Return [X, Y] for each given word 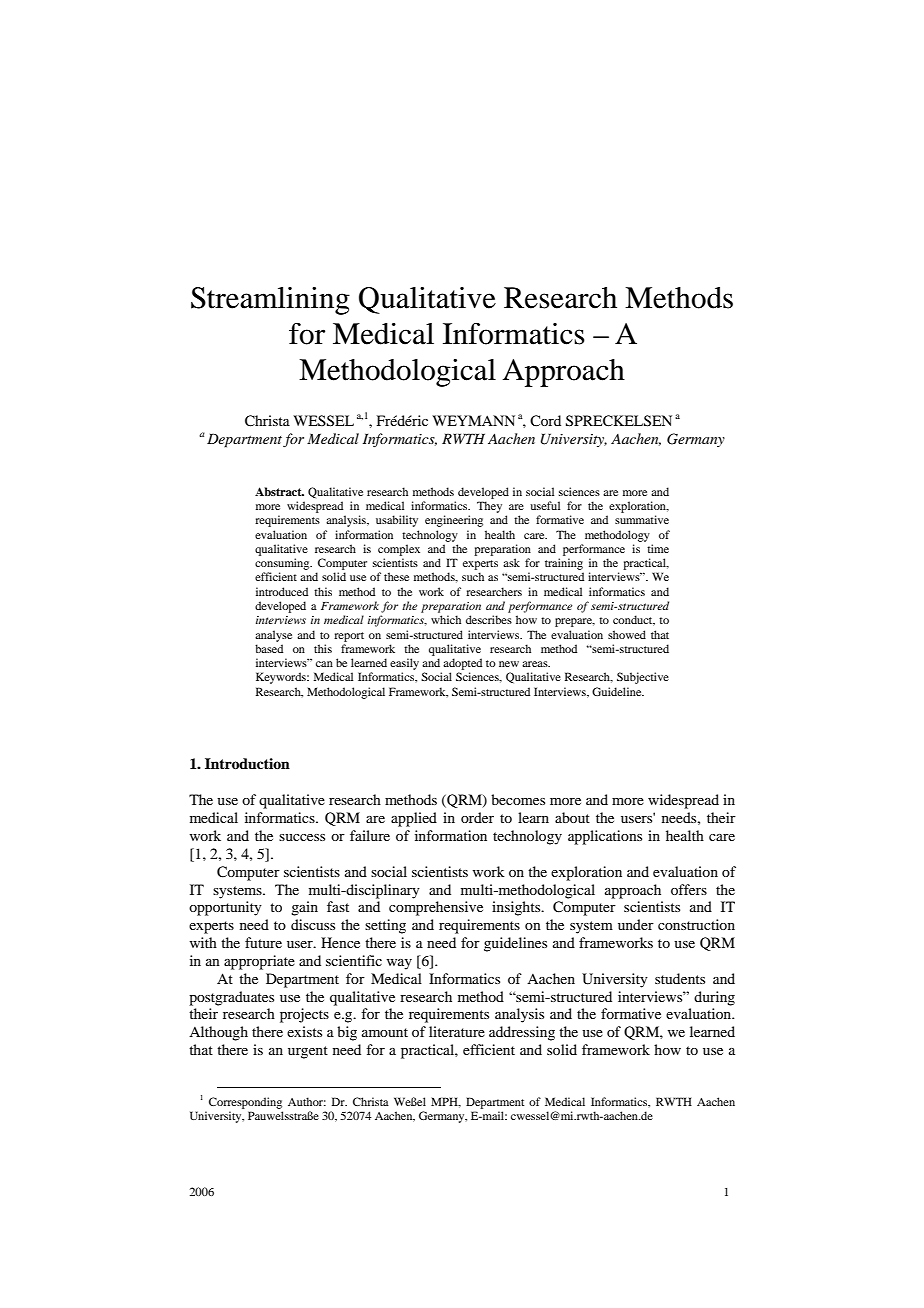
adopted [462, 664]
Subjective [643, 678]
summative [642, 519]
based [269, 648]
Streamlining [270, 301]
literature [457, 1031]
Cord [545, 421]
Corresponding [245, 1103]
